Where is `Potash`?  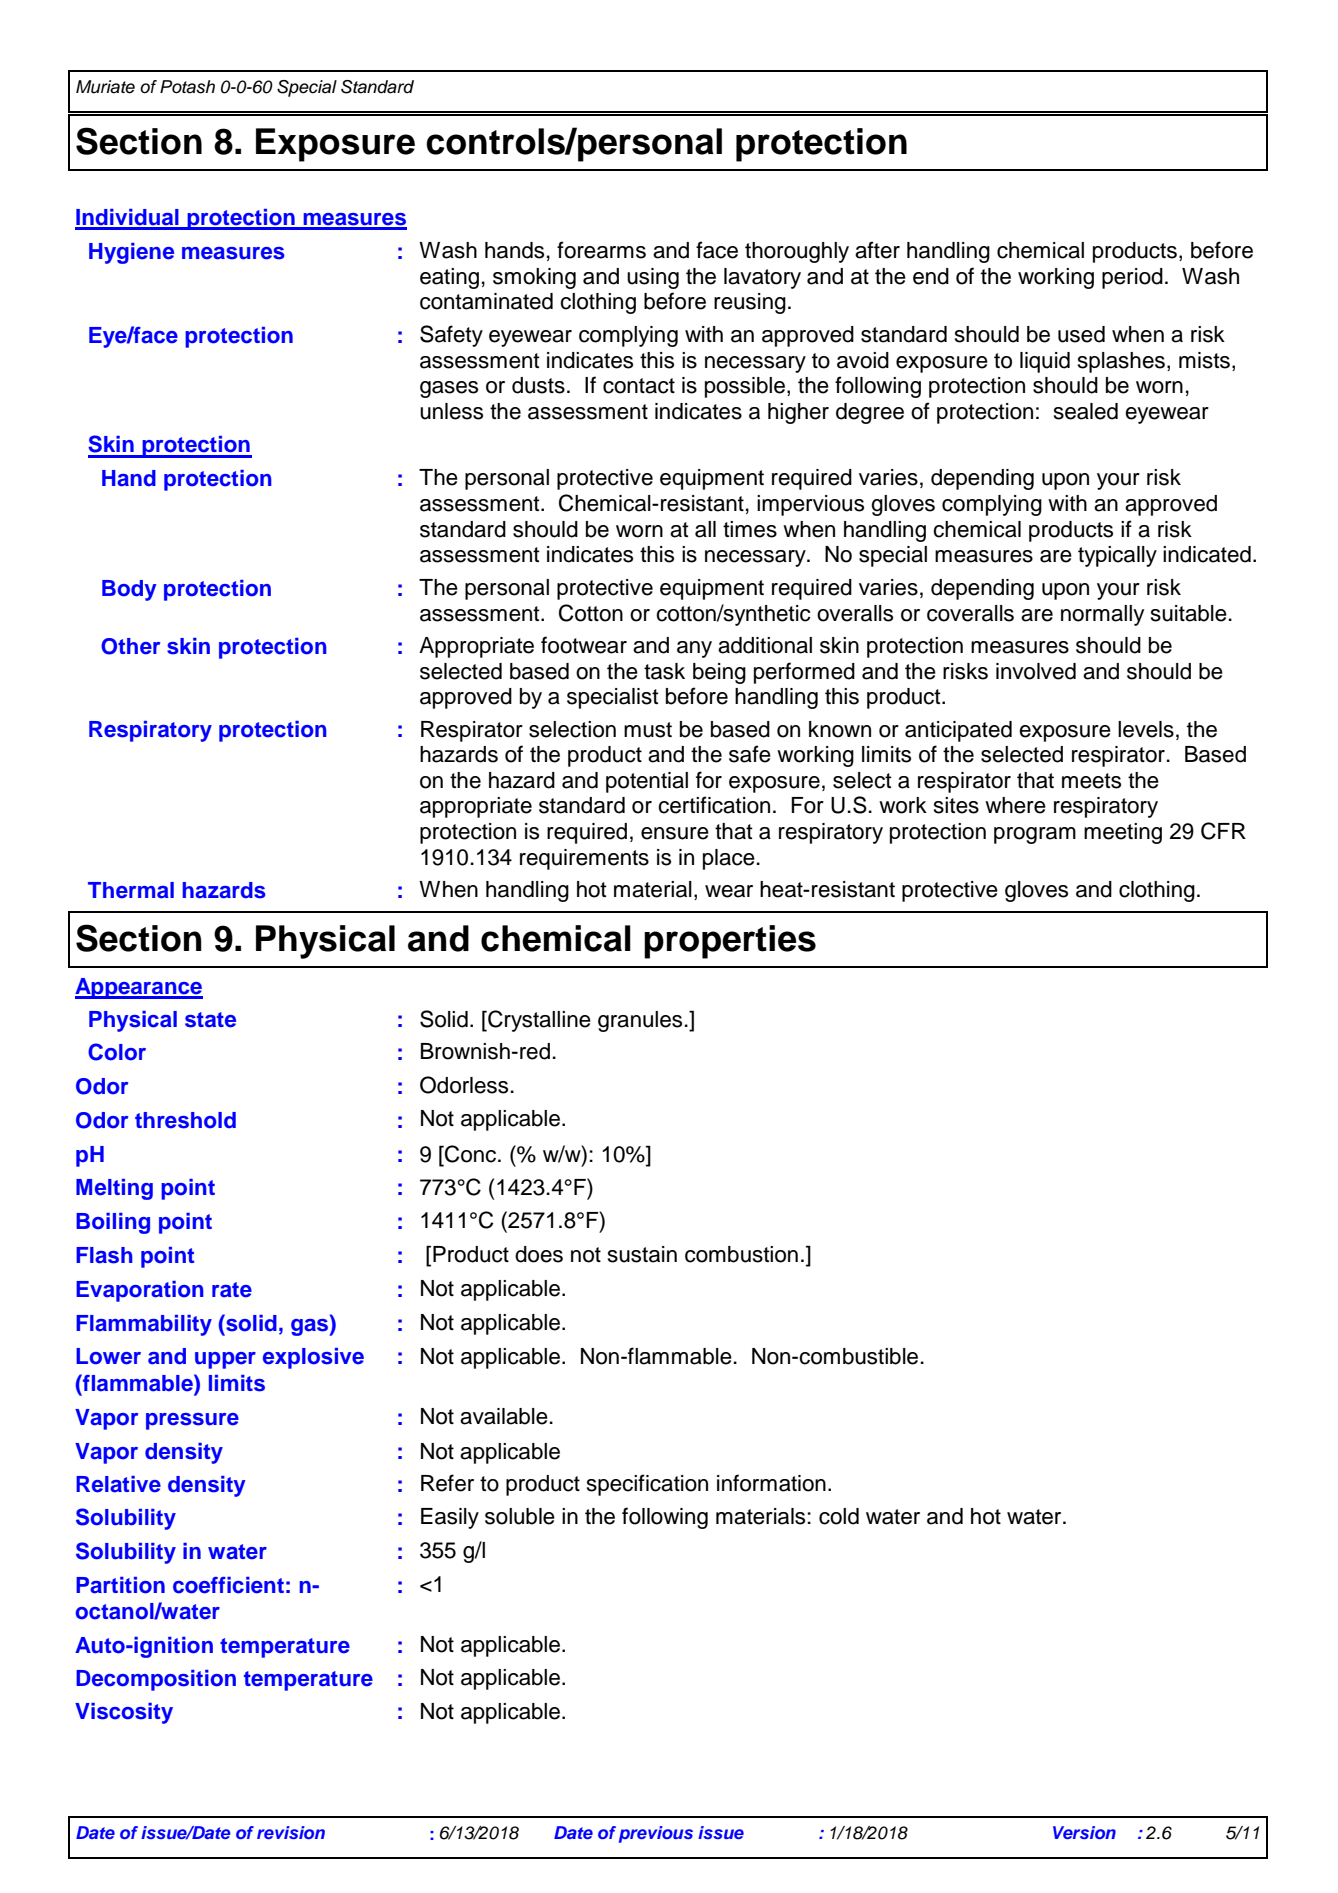
Potash is located at coordinates (187, 87).
